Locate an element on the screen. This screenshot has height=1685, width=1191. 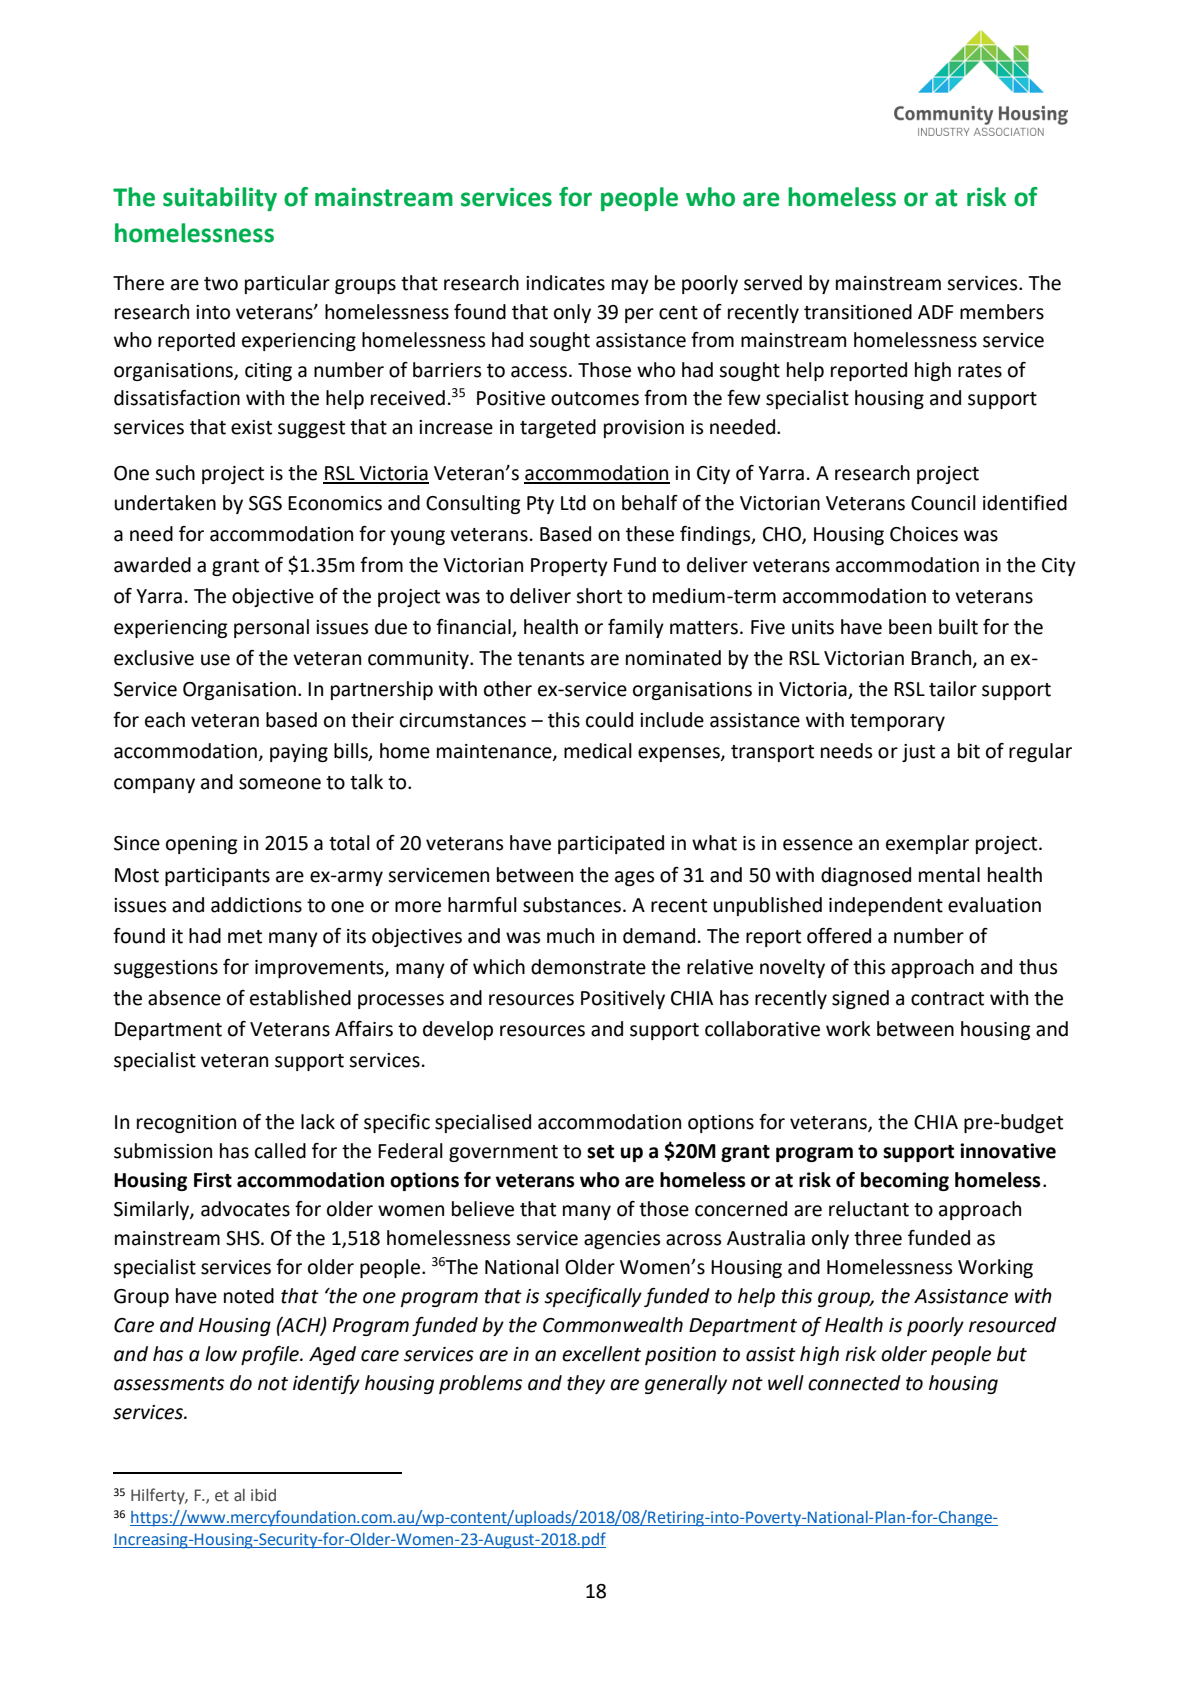
they is located at coordinates (586, 1384).
